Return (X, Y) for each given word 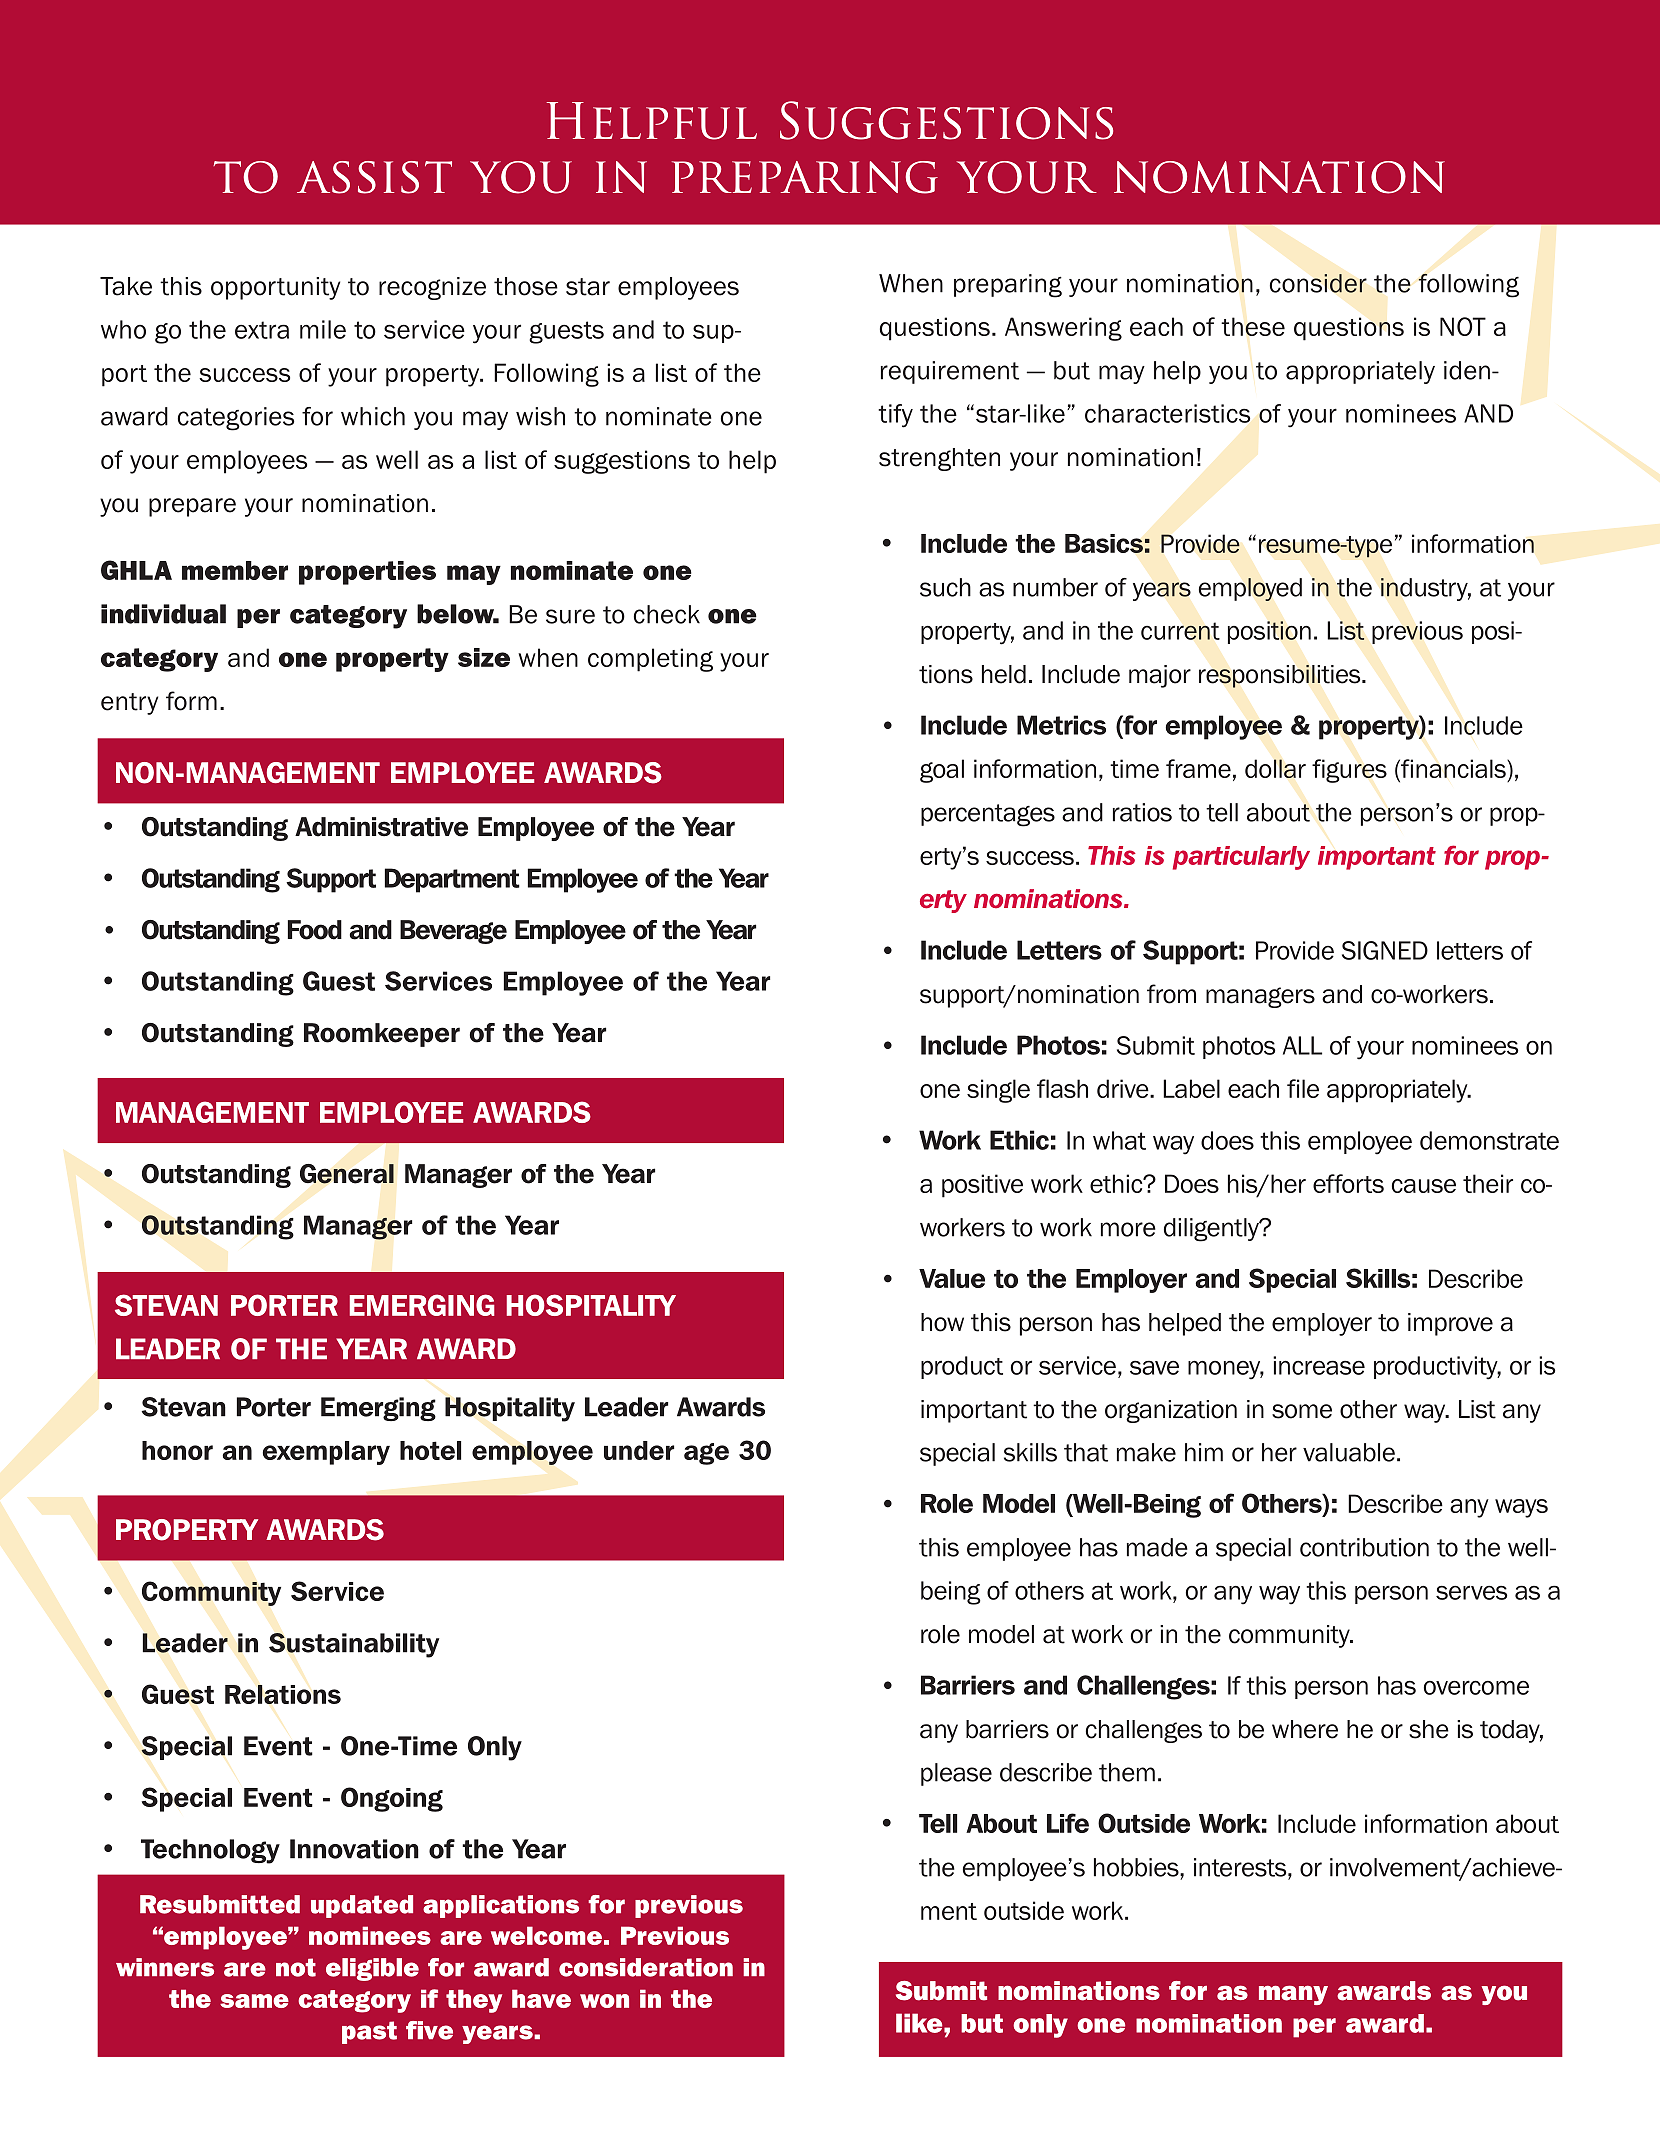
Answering (1063, 329)
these (1253, 326)
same (254, 2001)
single (998, 1091)
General (347, 1174)
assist (374, 177)
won (604, 2001)
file (1303, 1088)
